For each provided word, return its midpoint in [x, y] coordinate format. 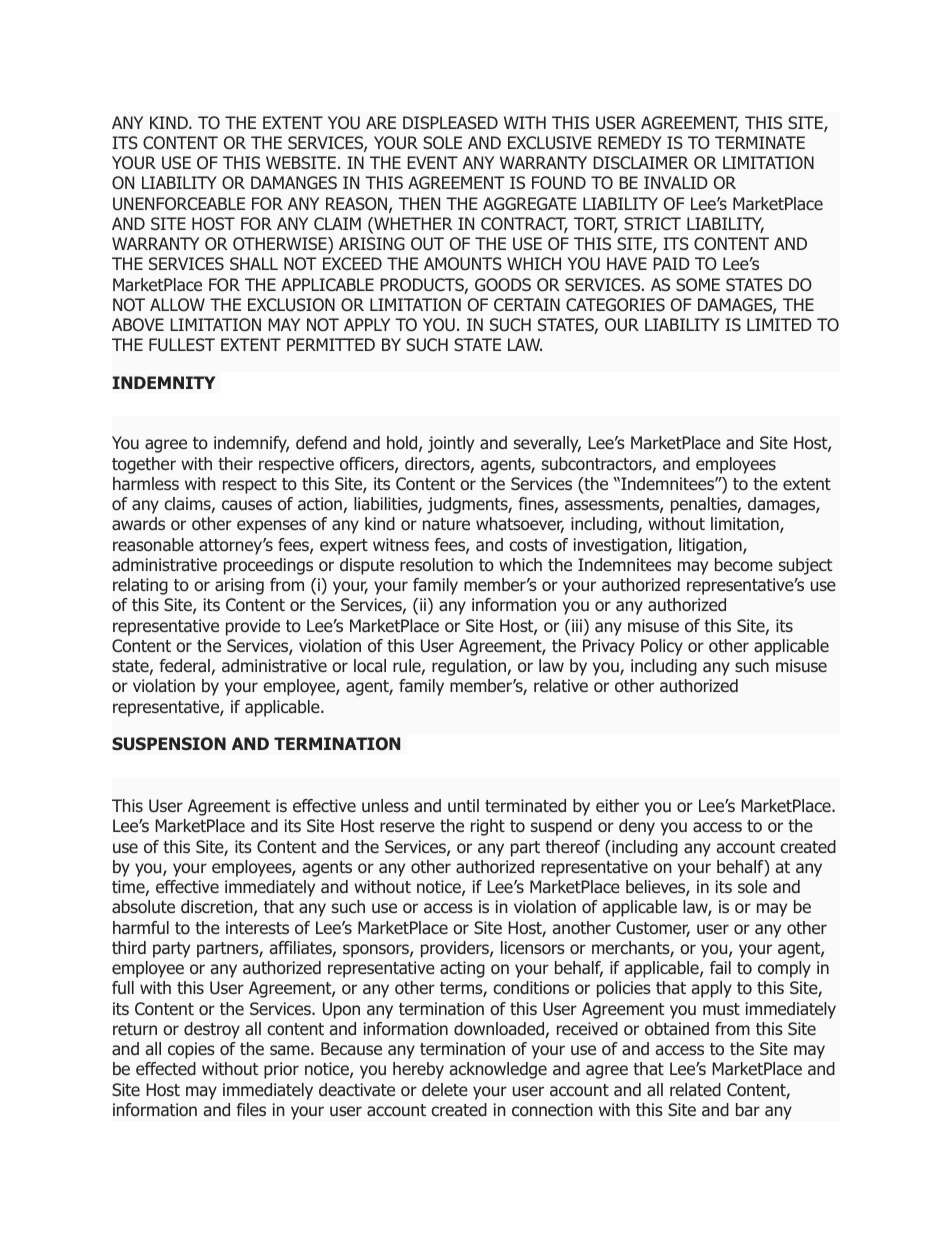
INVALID [676, 182]
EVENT [432, 162]
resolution [436, 565]
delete [445, 1089]
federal [185, 667]
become [744, 564]
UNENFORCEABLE [179, 204]
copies [191, 1050]
